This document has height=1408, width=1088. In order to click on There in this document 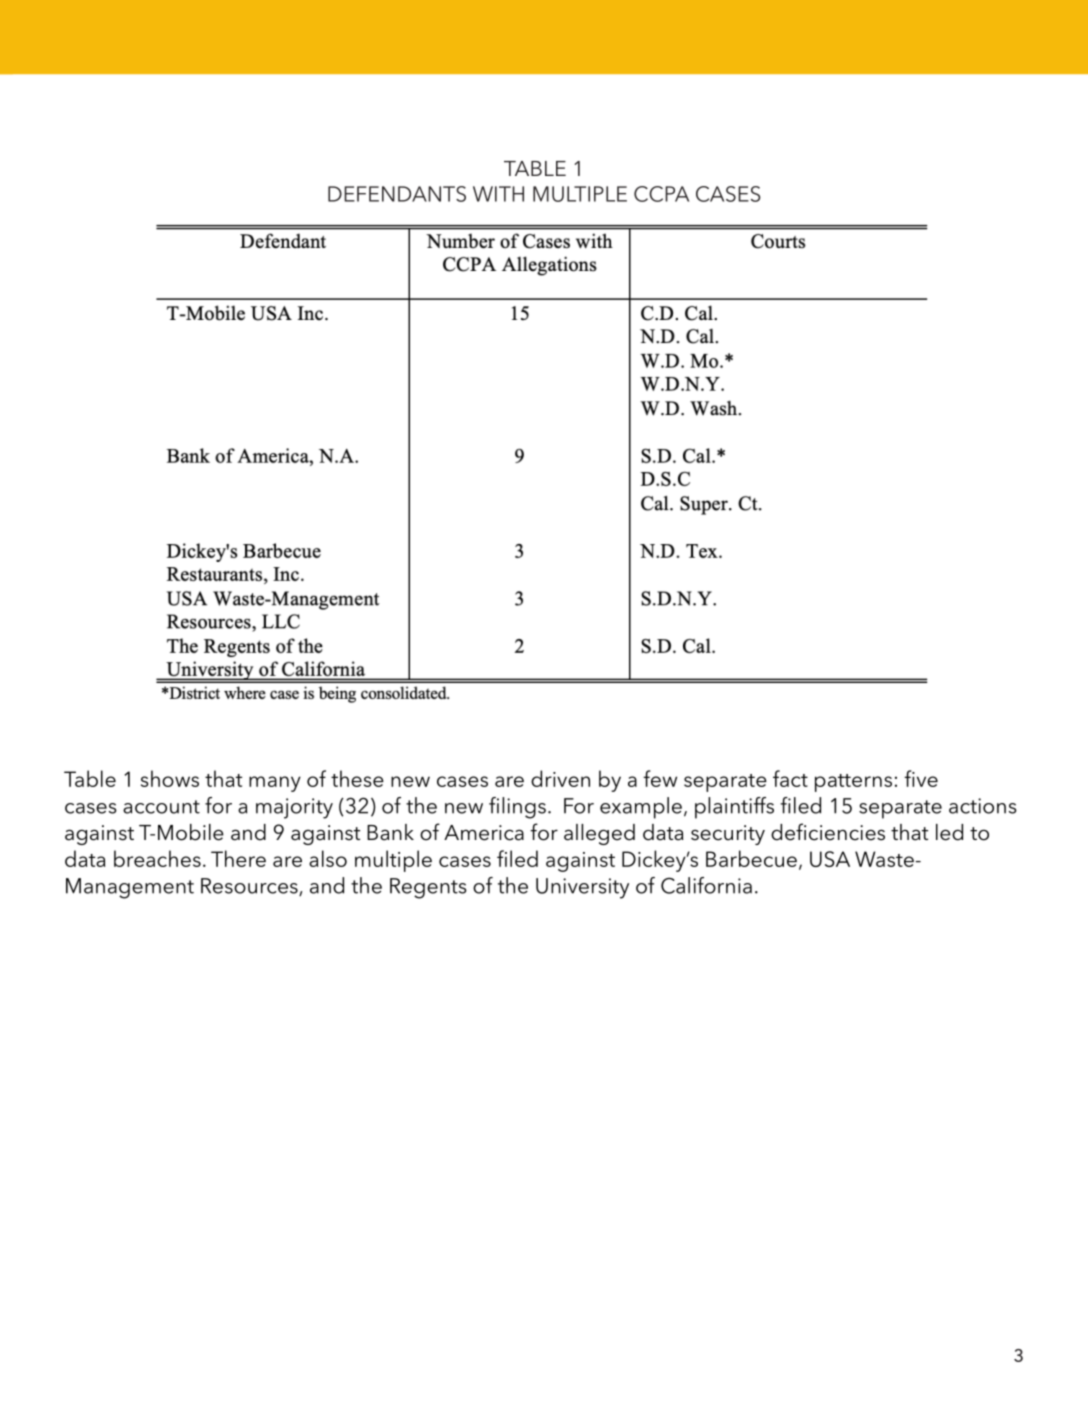, I will do `click(238, 858)`.
